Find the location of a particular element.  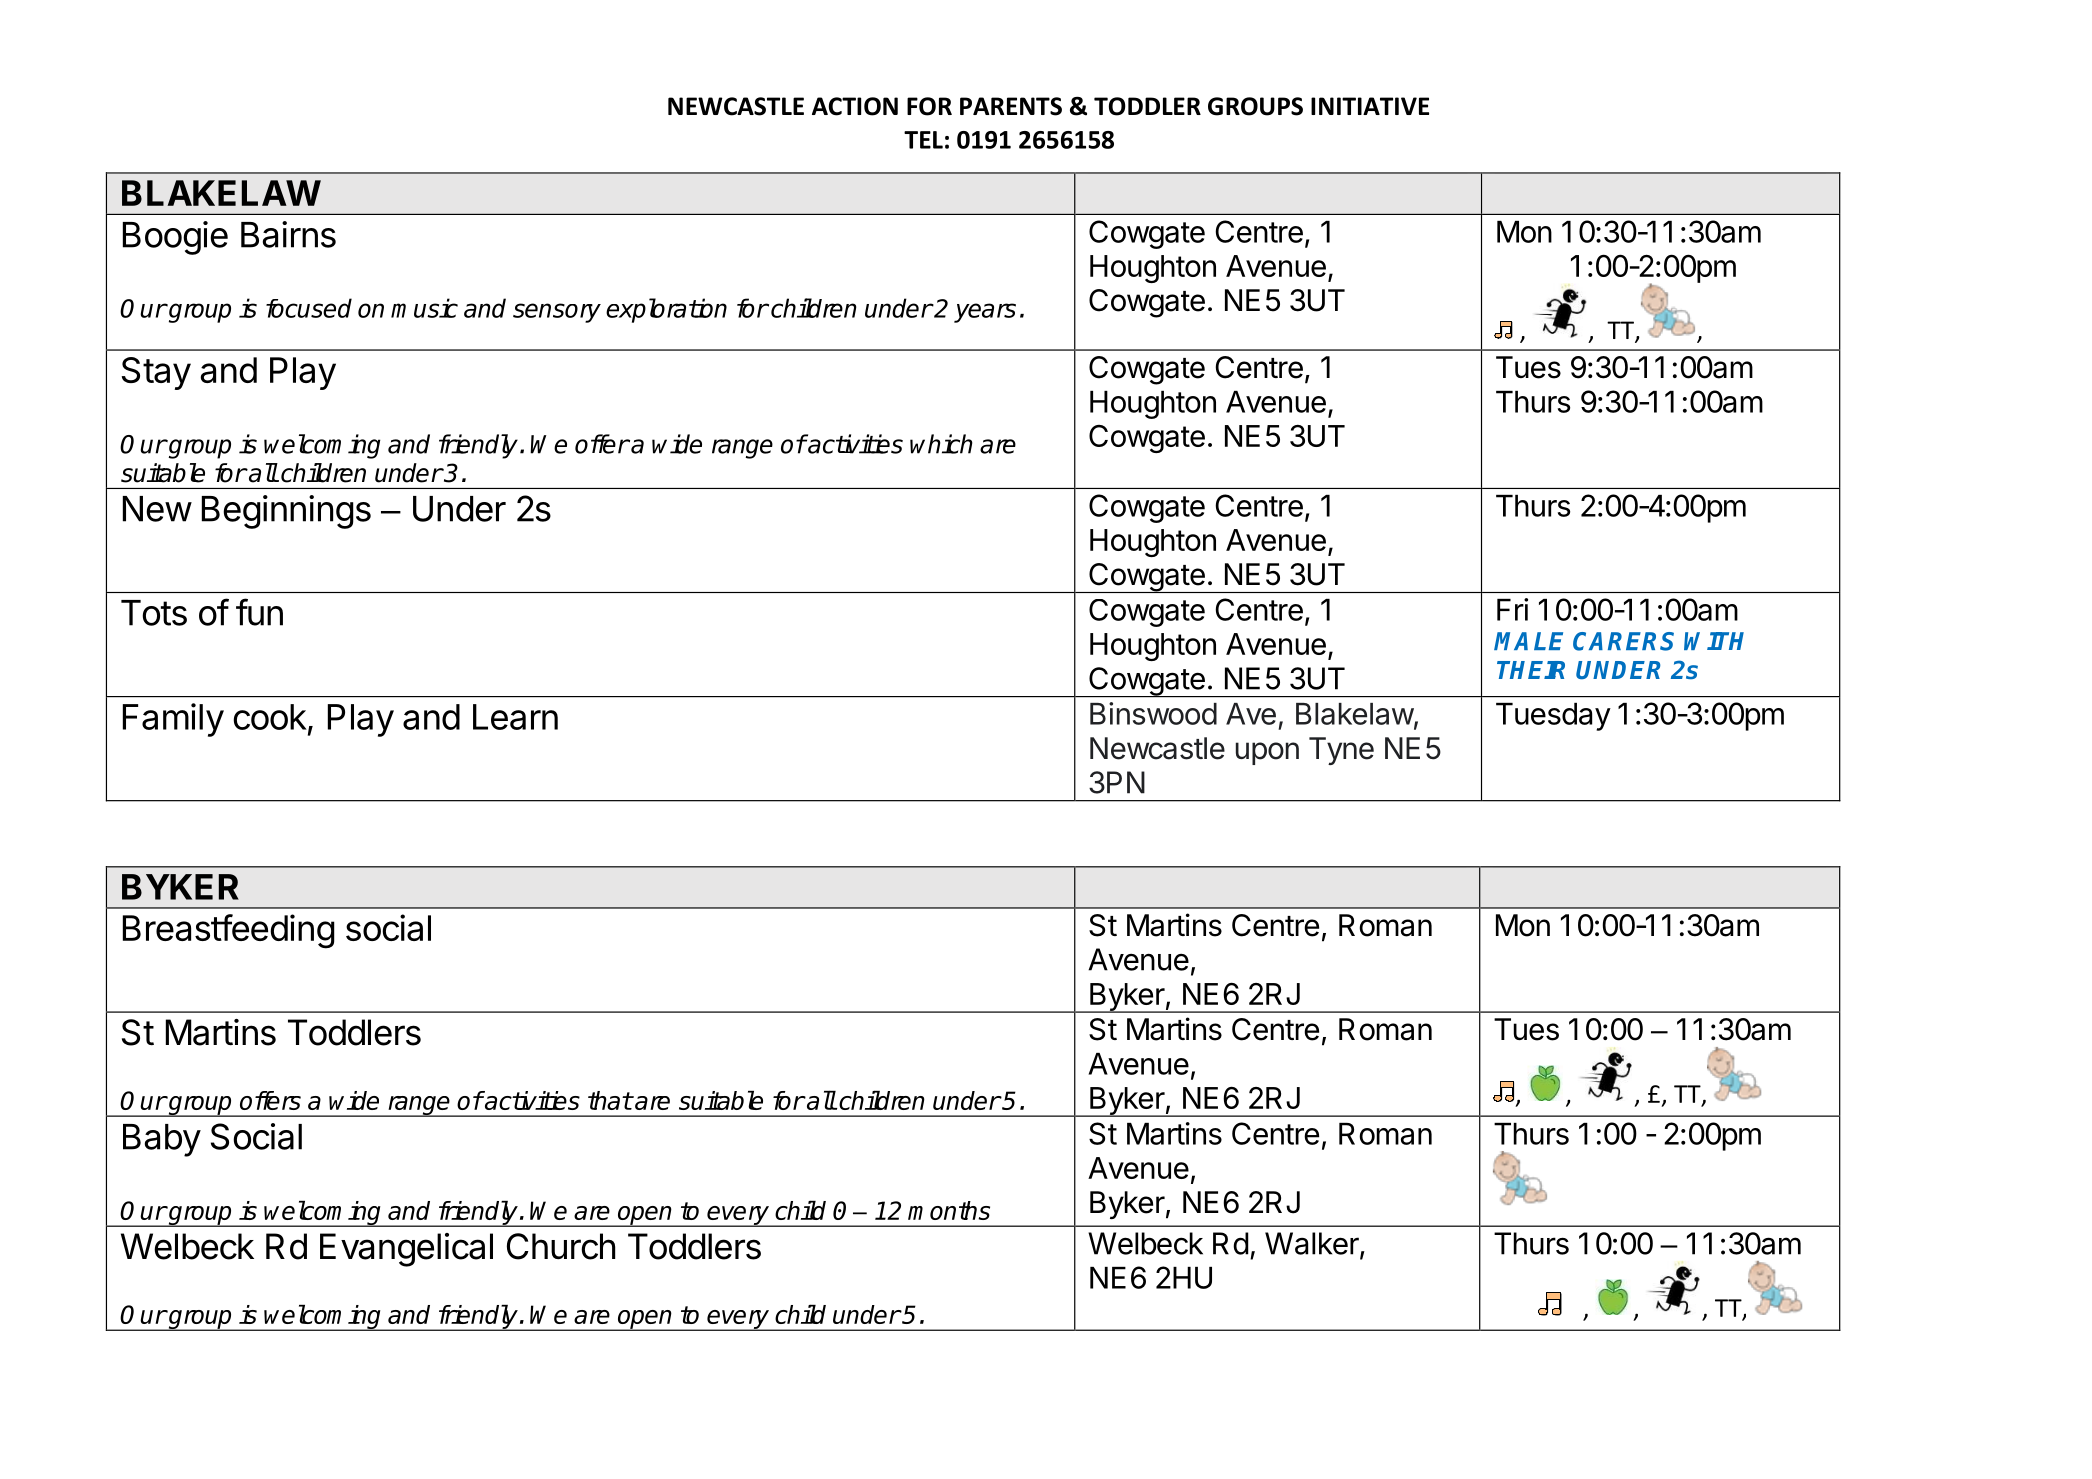

CARERS is located at coordinates (1623, 641).
